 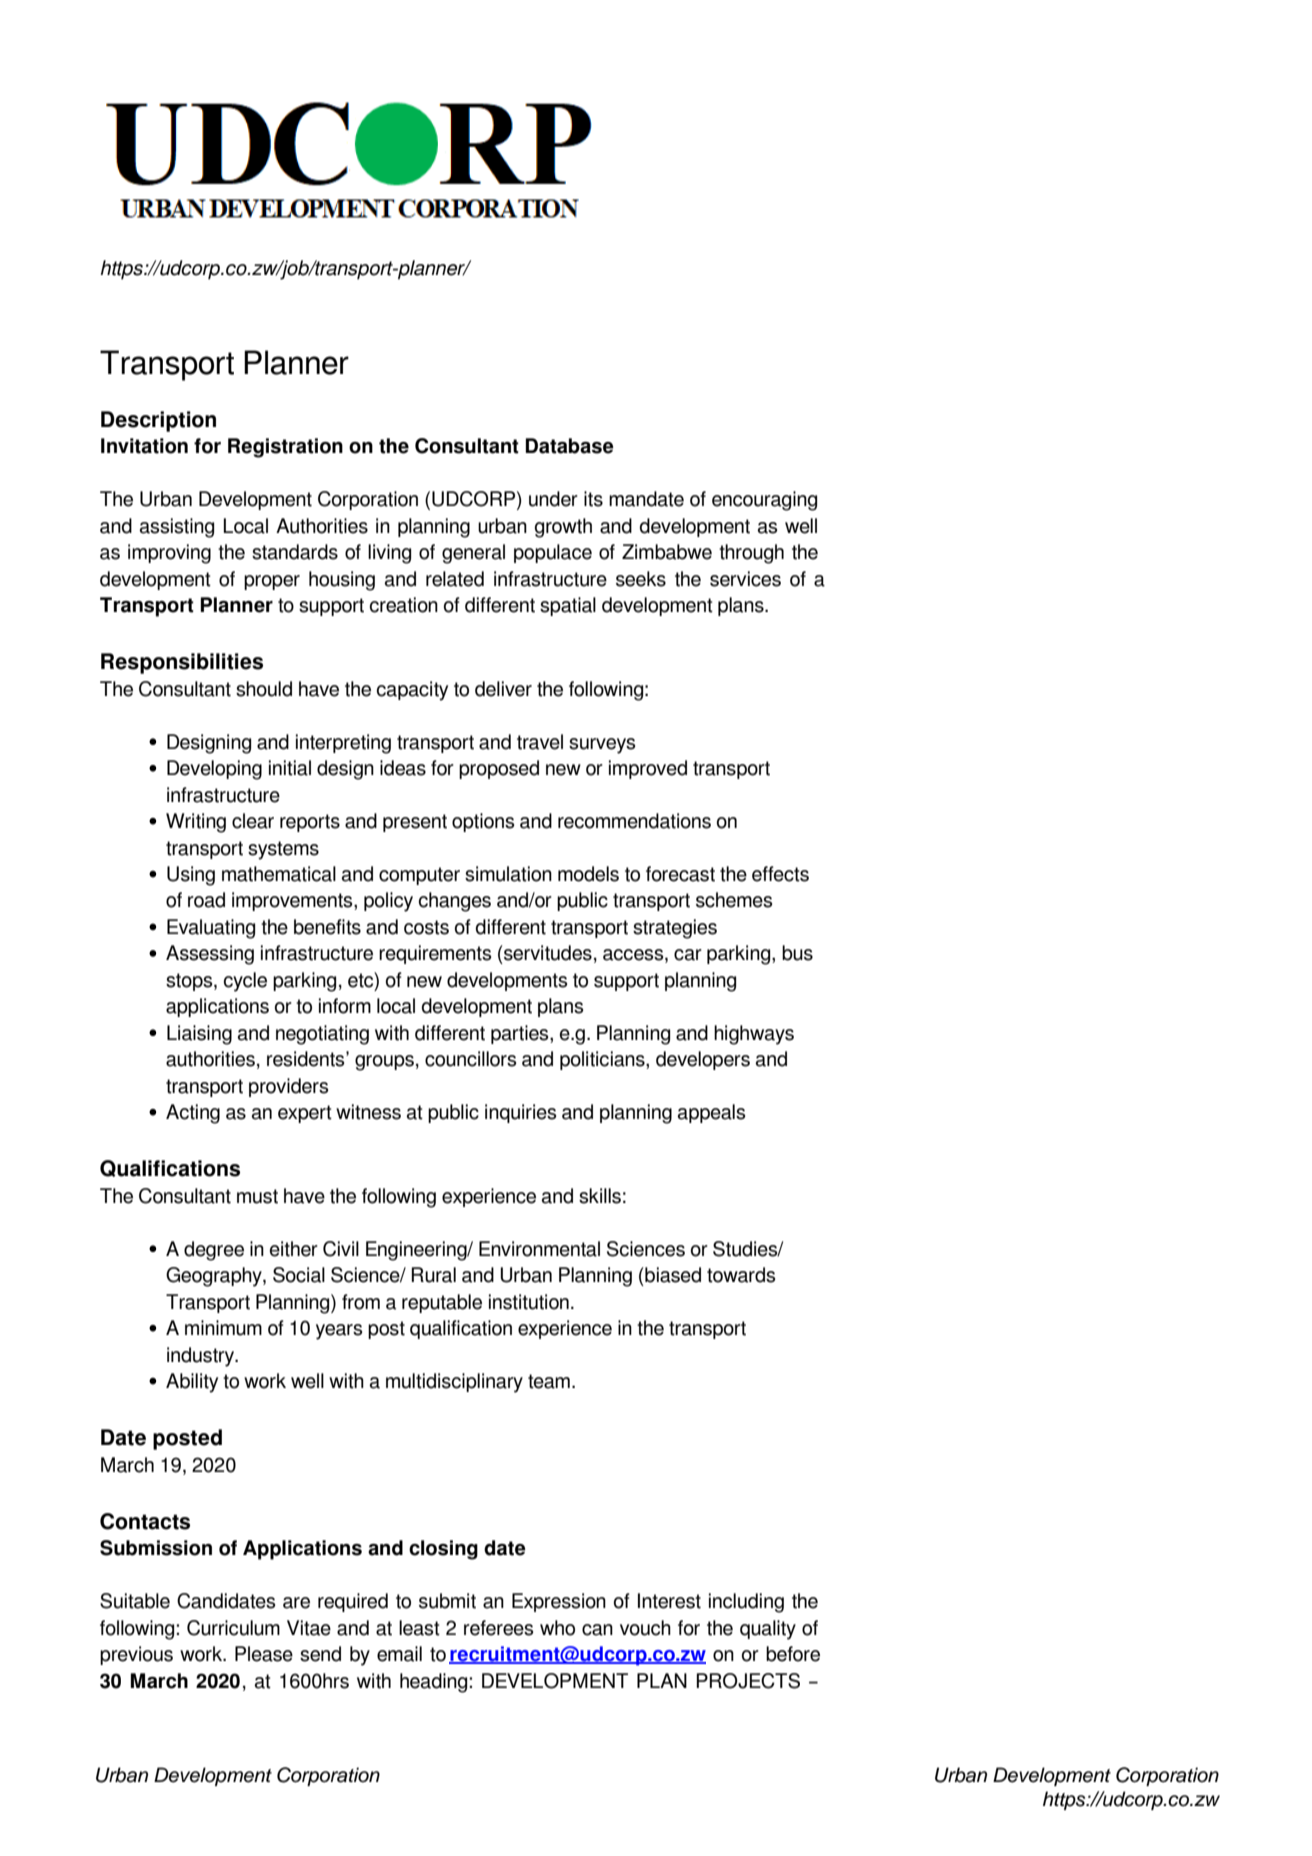 I want to click on encouraging, so click(x=764, y=501).
